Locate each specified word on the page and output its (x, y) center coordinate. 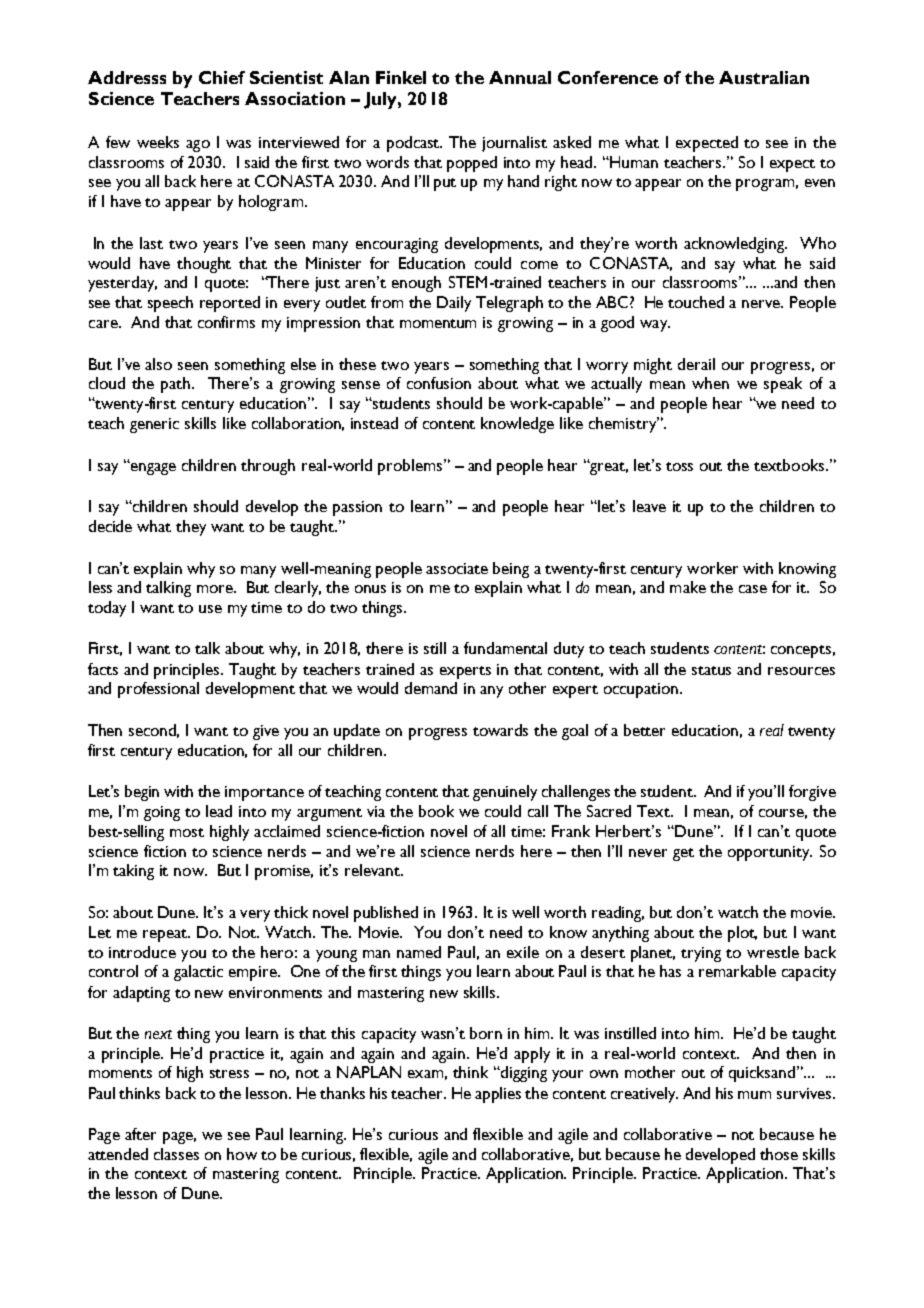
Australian (764, 77)
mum (754, 1095)
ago (198, 146)
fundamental (505, 648)
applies (498, 1095)
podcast (414, 144)
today (107, 609)
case (753, 589)
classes (176, 1154)
